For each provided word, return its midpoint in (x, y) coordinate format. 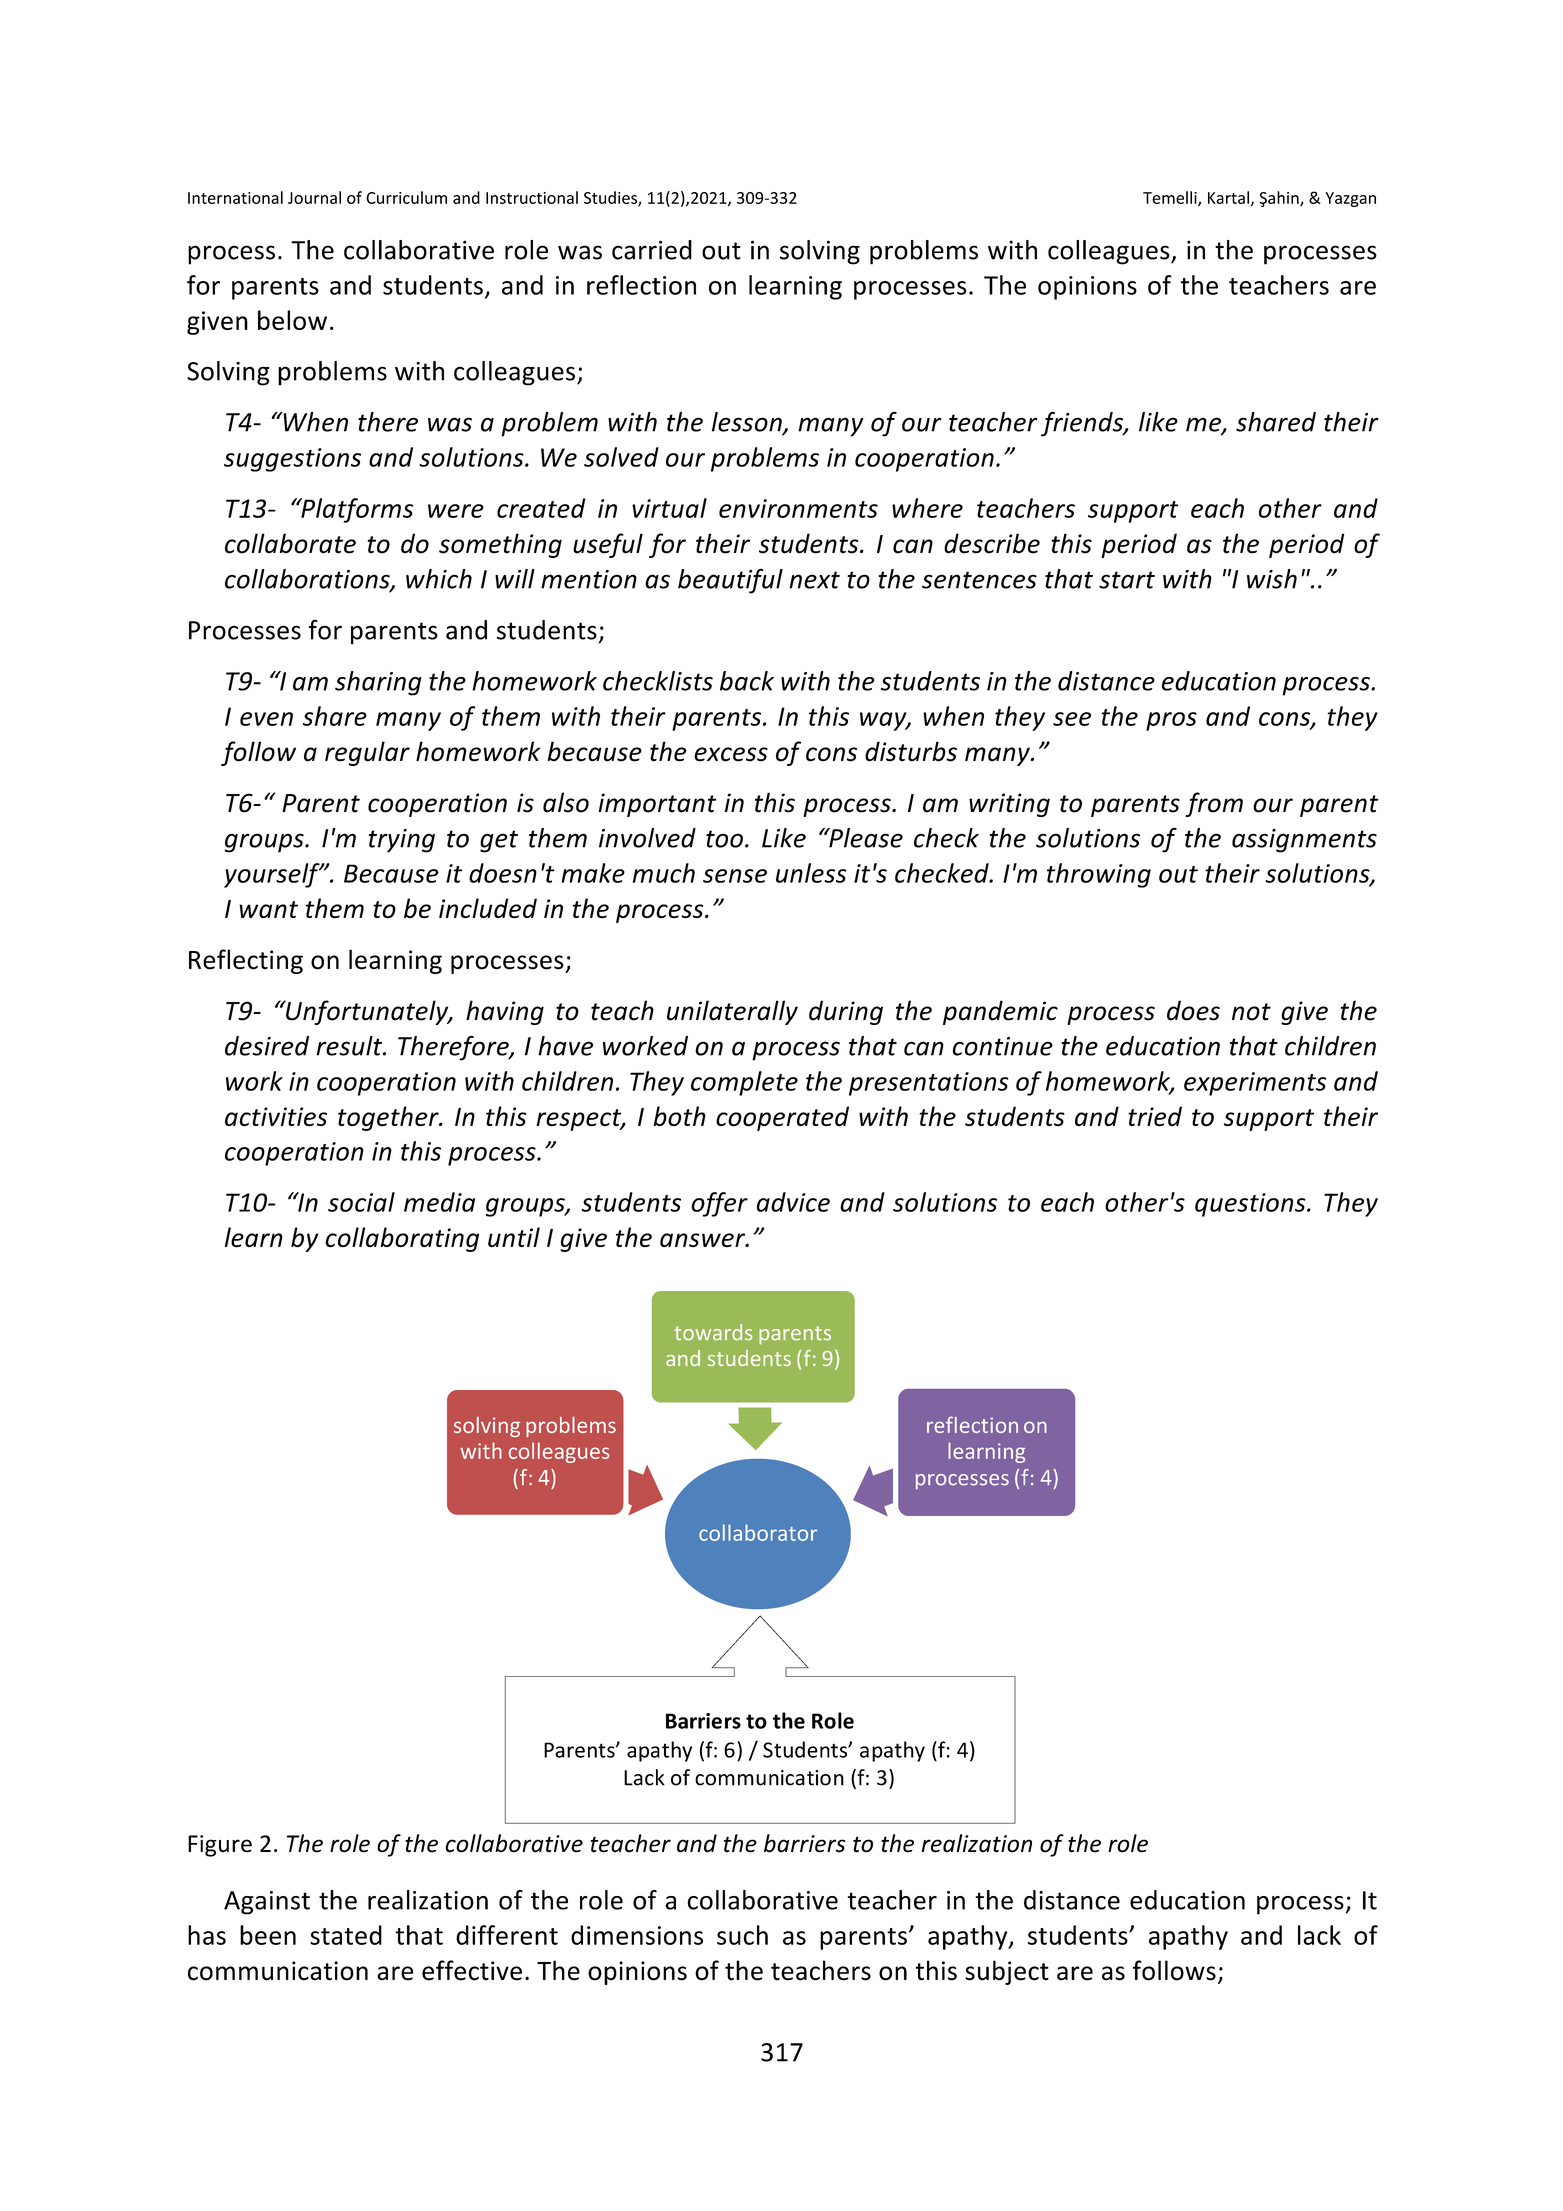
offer (719, 1204)
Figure (220, 1846)
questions (1251, 1205)
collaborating (402, 1239)
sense (735, 876)
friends (1083, 424)
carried (652, 250)
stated (346, 1935)
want (268, 909)
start (1127, 580)
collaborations (308, 580)
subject (1007, 1972)
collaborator (758, 1532)
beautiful (730, 581)
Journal (314, 197)
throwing (1099, 875)
